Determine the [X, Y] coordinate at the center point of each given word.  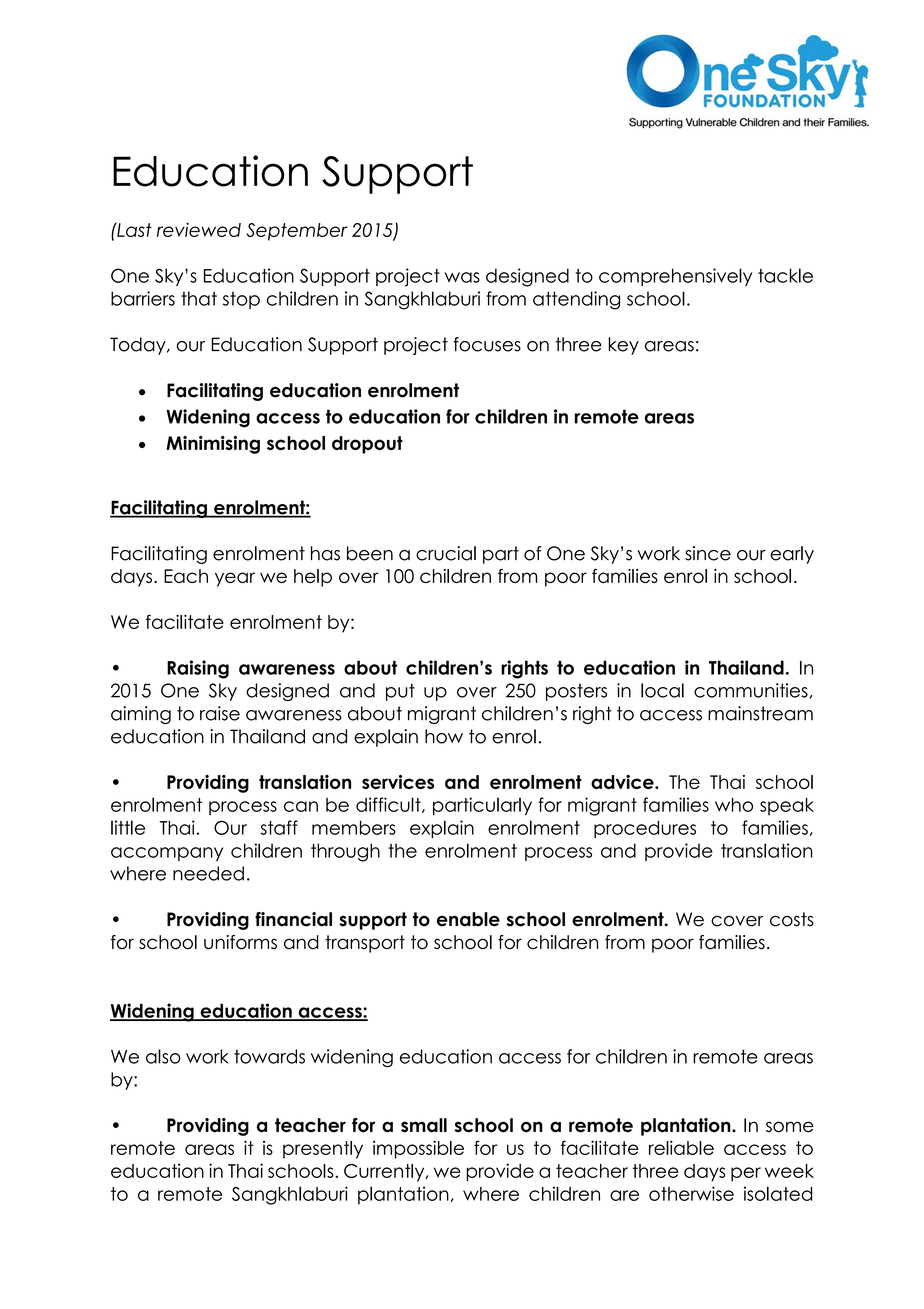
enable [468, 919]
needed [208, 873]
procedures [645, 829]
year [235, 579]
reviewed [199, 230]
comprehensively [675, 277]
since [708, 553]
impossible [418, 1149]
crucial [446, 553]
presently [323, 1150]
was [462, 277]
